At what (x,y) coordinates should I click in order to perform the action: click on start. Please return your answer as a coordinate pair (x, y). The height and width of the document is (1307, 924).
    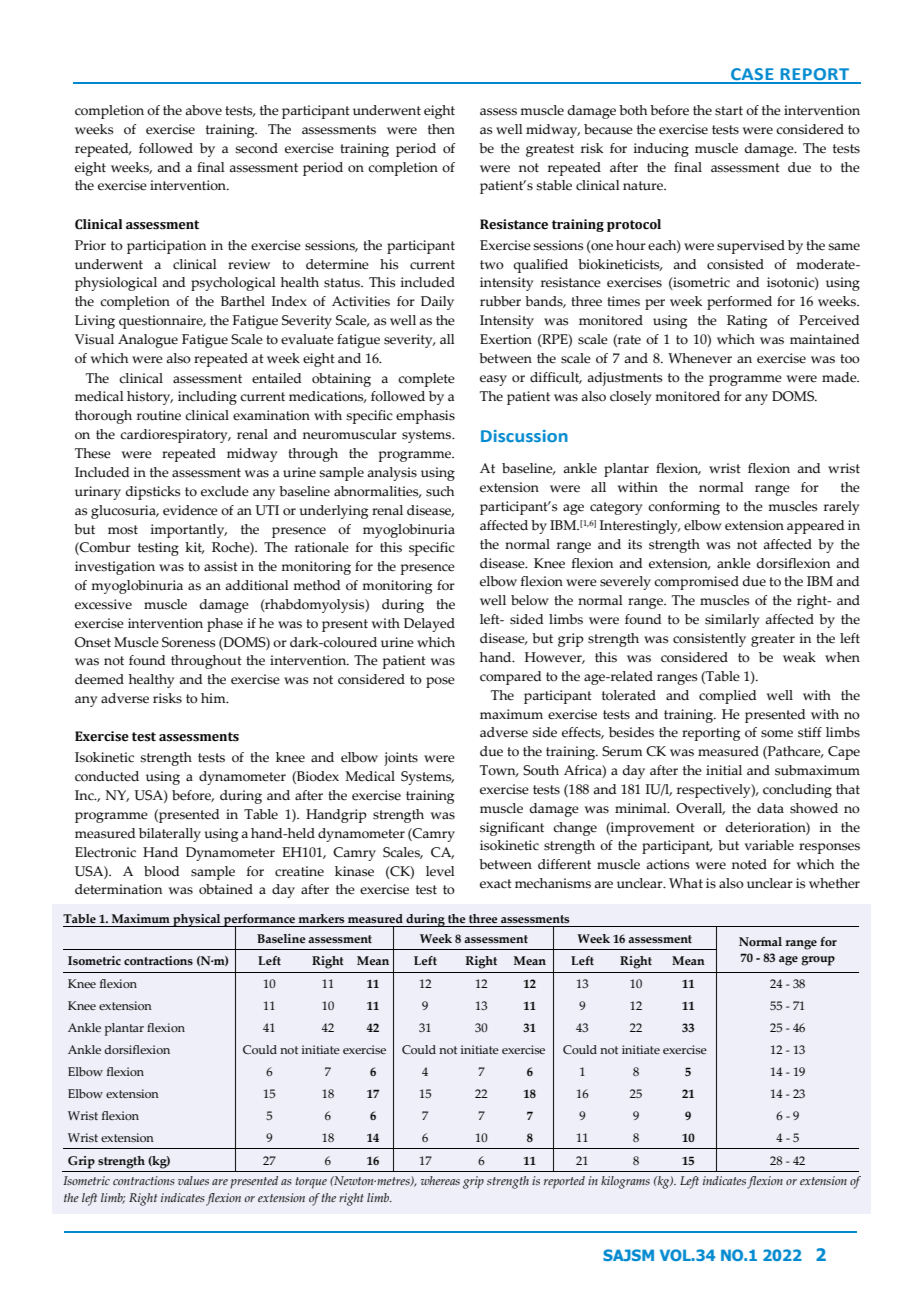
    Looking at the image, I should click on (729, 111).
